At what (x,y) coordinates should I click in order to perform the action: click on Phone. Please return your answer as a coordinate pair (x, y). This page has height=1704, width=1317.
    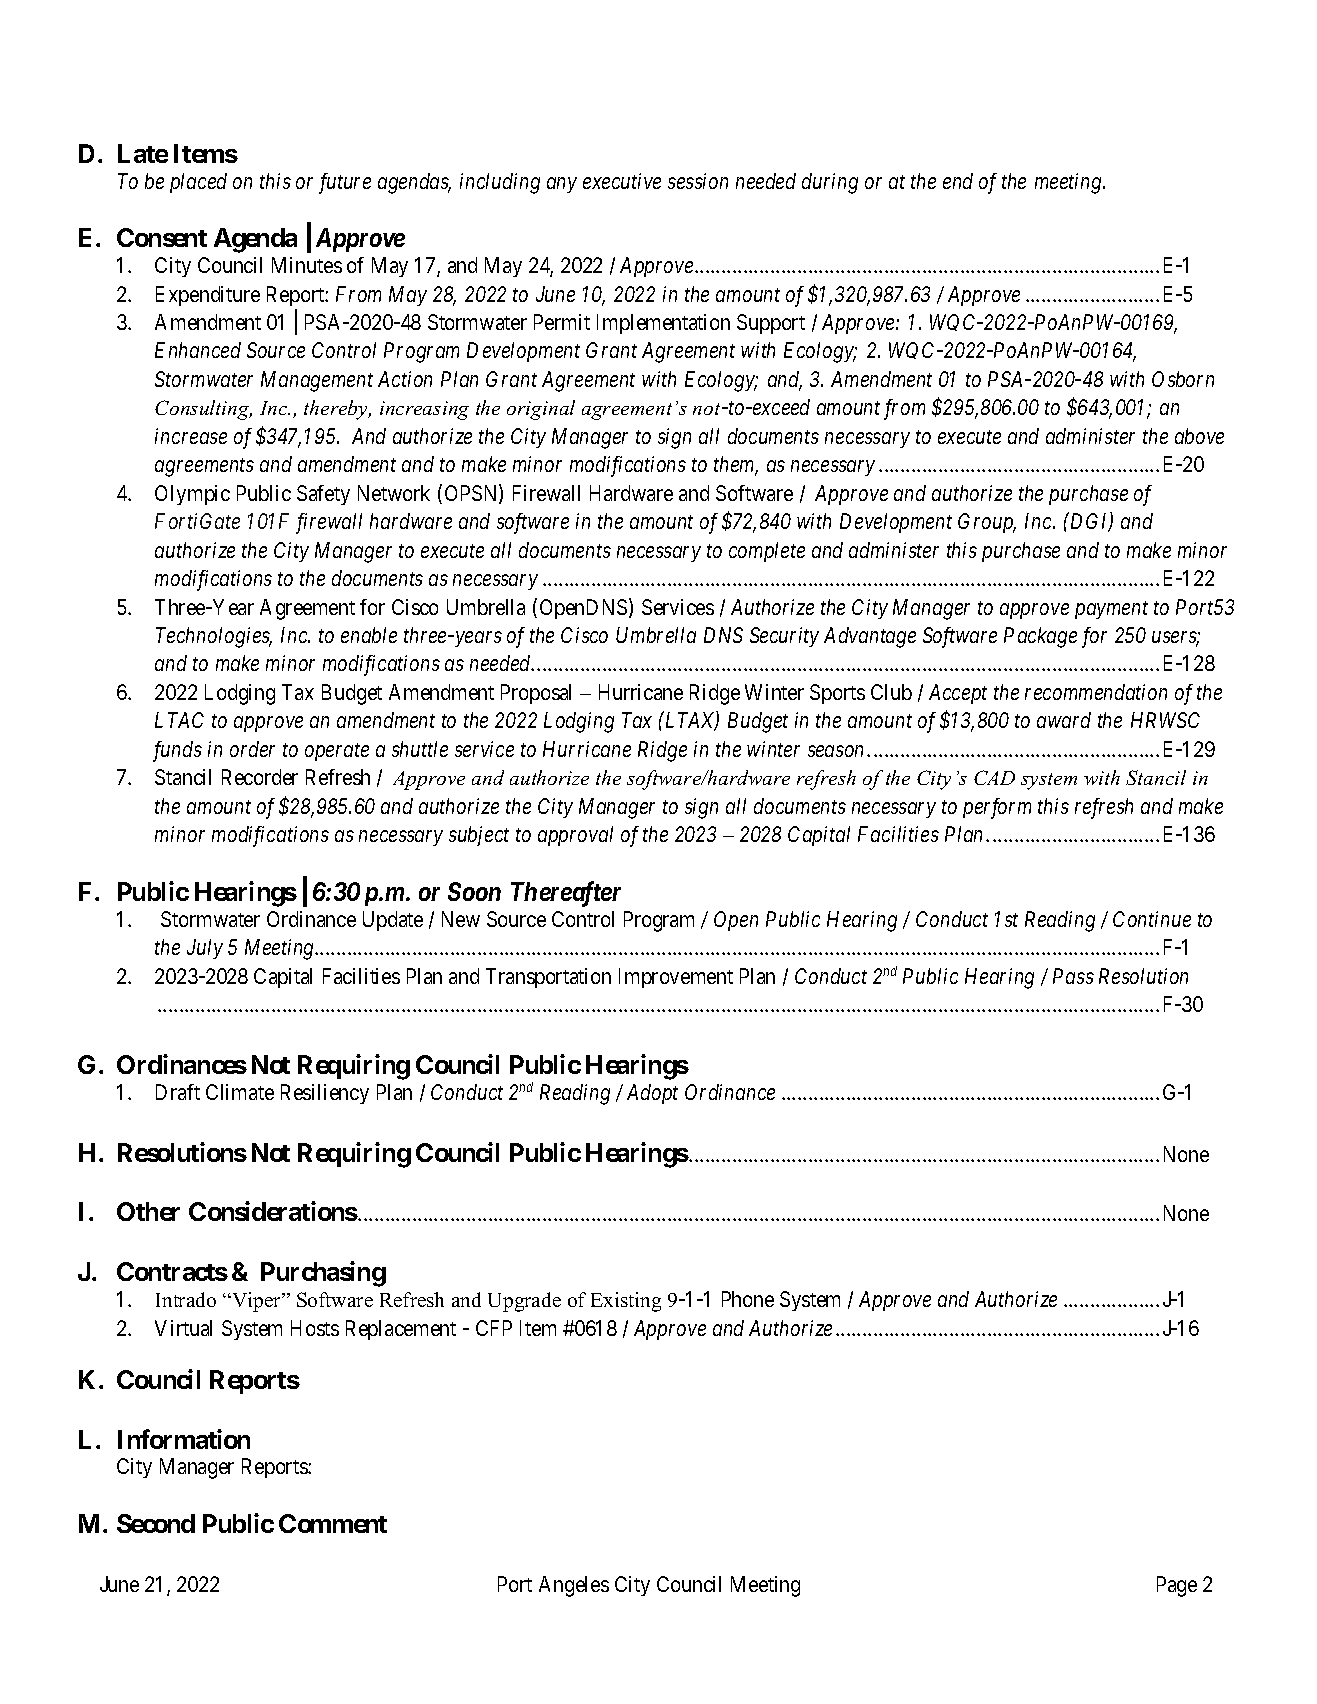
    Looking at the image, I should click on (748, 1299).
